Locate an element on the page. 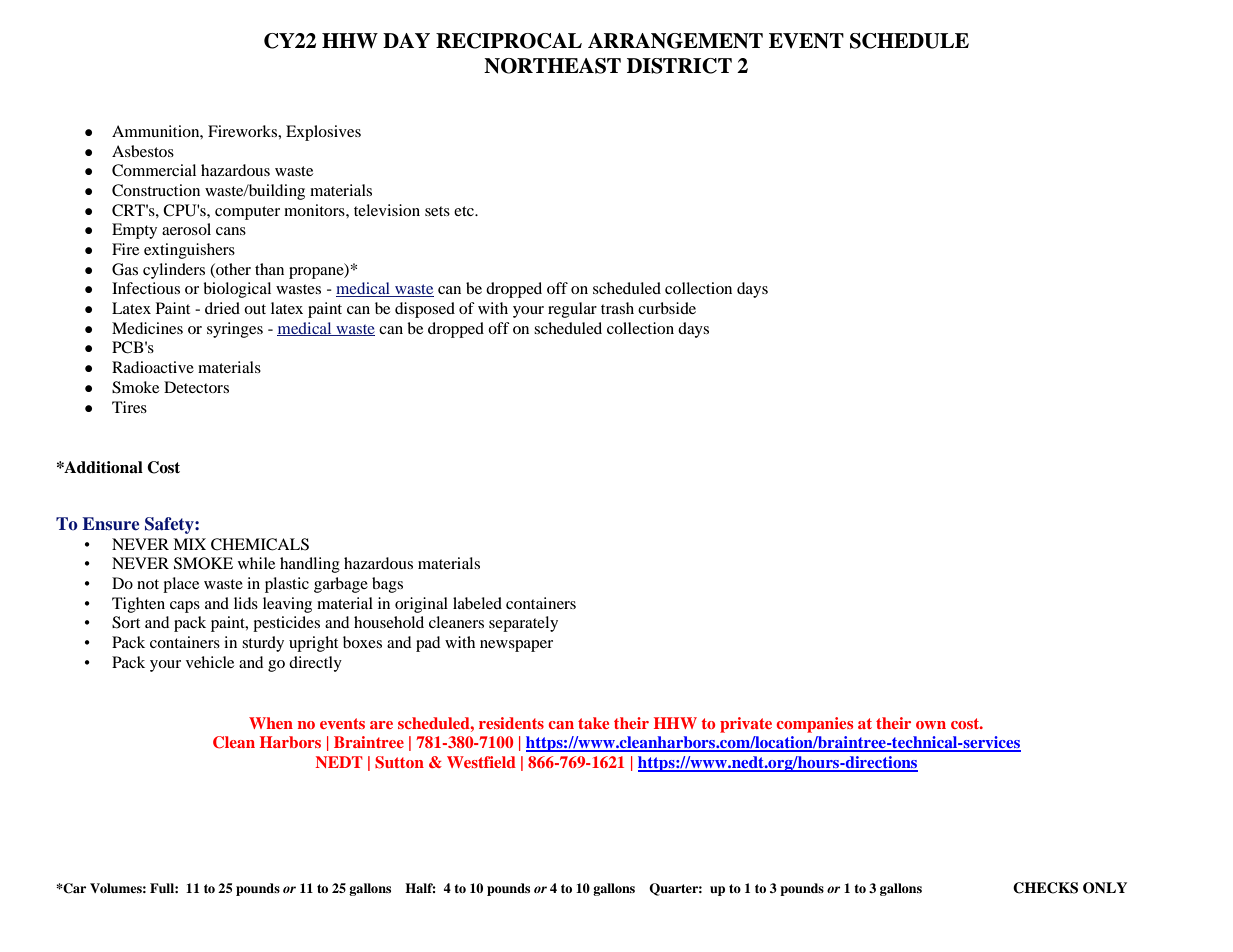  CHECKS is located at coordinates (1045, 888).
